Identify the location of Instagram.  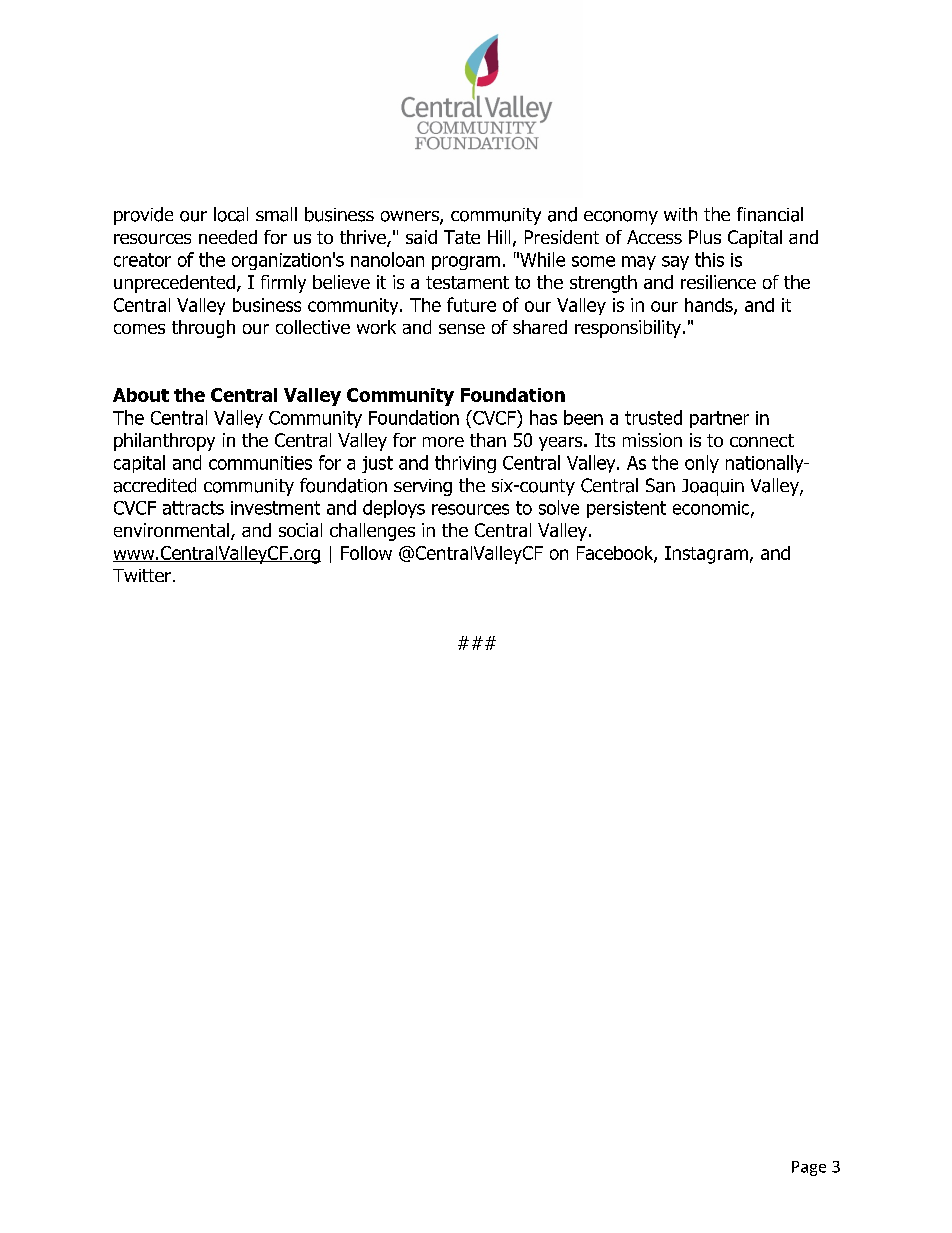
(706, 555).
